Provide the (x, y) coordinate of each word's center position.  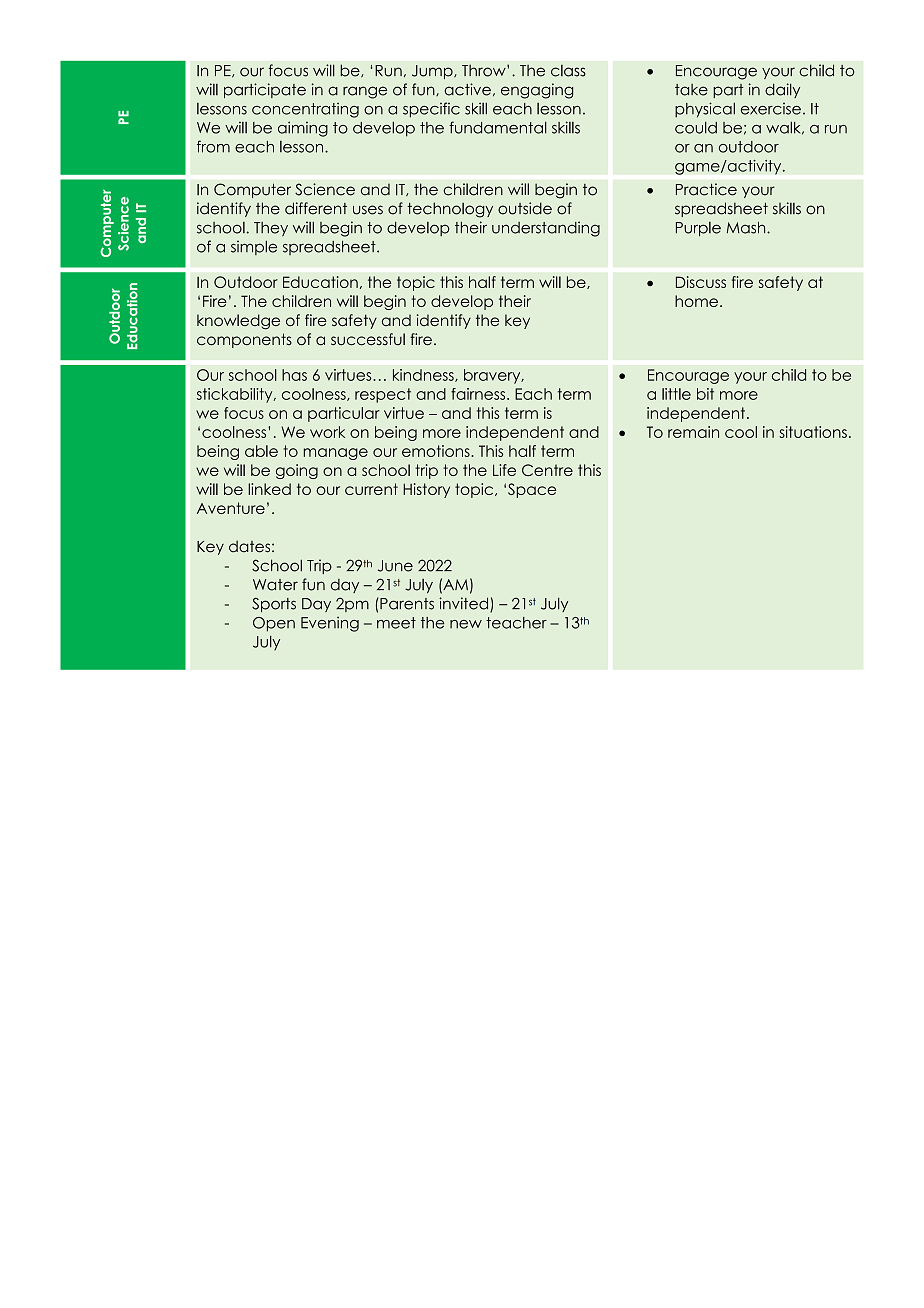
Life (504, 470)
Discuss (701, 282)
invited (465, 604)
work (327, 432)
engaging (537, 91)
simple (254, 247)
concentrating (305, 110)
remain (693, 432)
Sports (274, 604)
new (466, 624)
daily (782, 90)
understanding (546, 229)
